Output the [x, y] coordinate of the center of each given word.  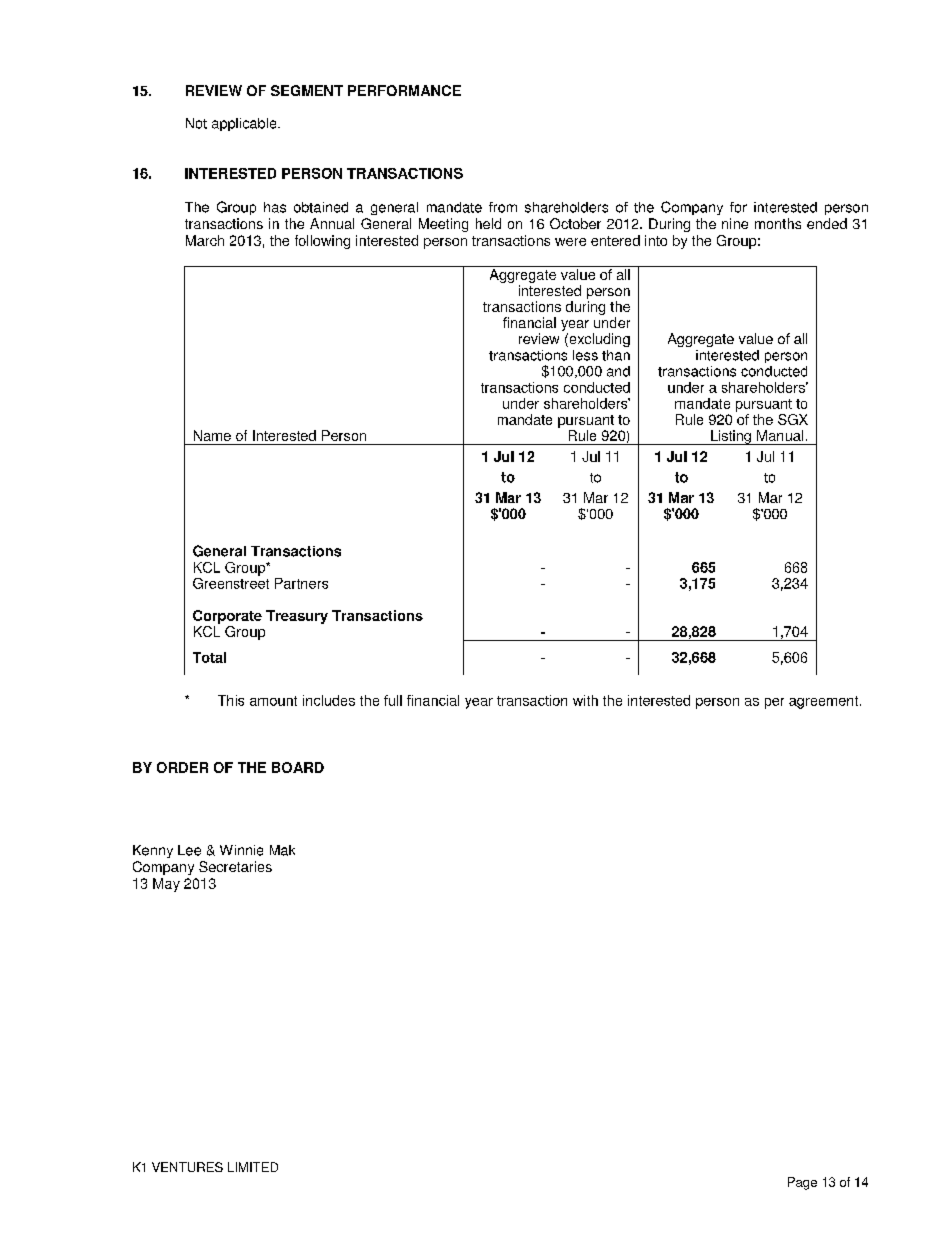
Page [802, 1183]
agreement [825, 702]
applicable [245, 124]
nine [735, 223]
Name [212, 435]
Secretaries [235, 866]
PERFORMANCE [404, 90]
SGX [793, 419]
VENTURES [187, 1167]
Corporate [227, 617]
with [585, 700]
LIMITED [253, 1167]
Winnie [241, 850]
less [585, 355]
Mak [282, 850]
